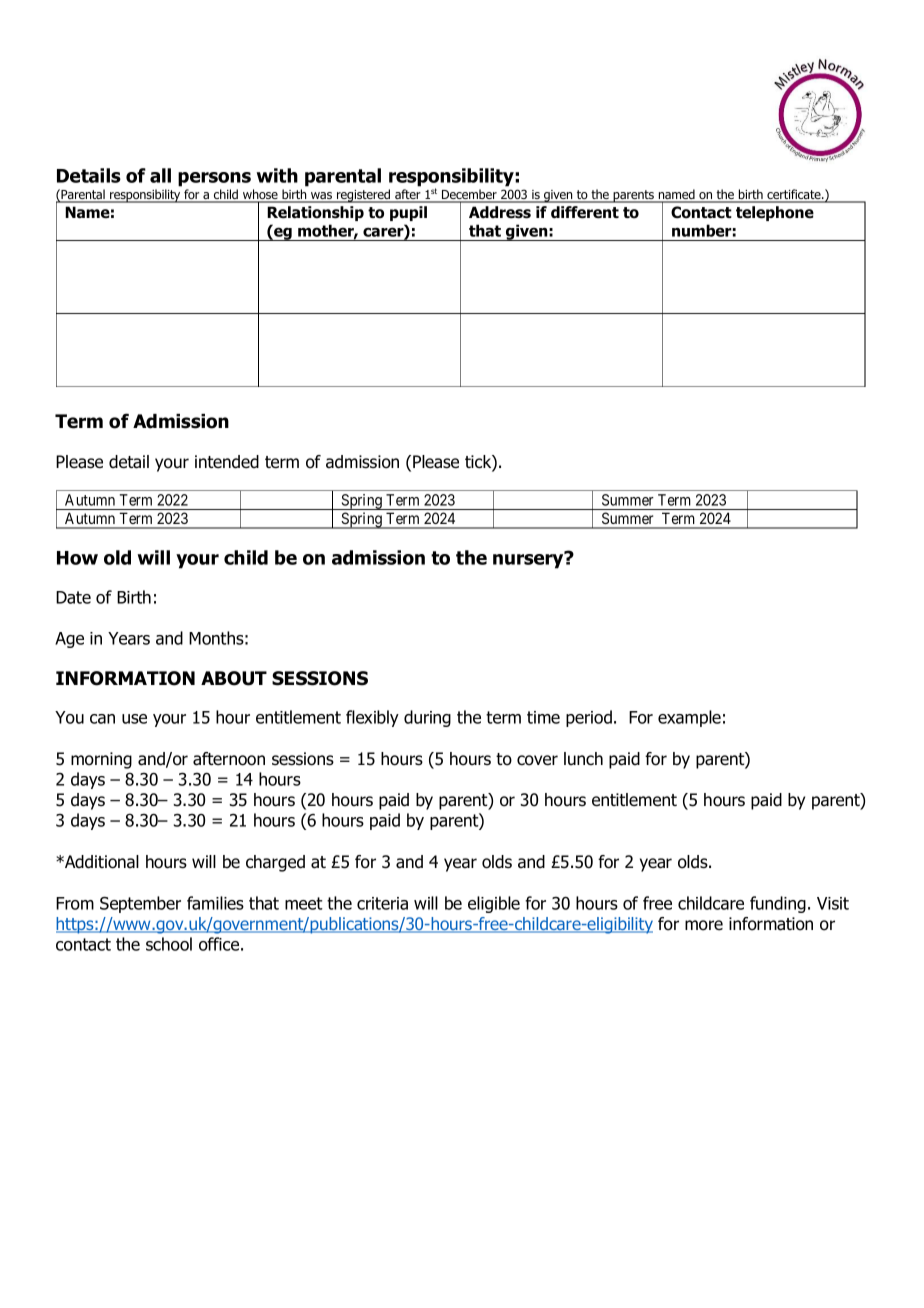 The width and height of the screenshot is (924, 1308). What do you see at coordinates (537, 760) in the screenshot?
I see `cover` at bounding box center [537, 760].
